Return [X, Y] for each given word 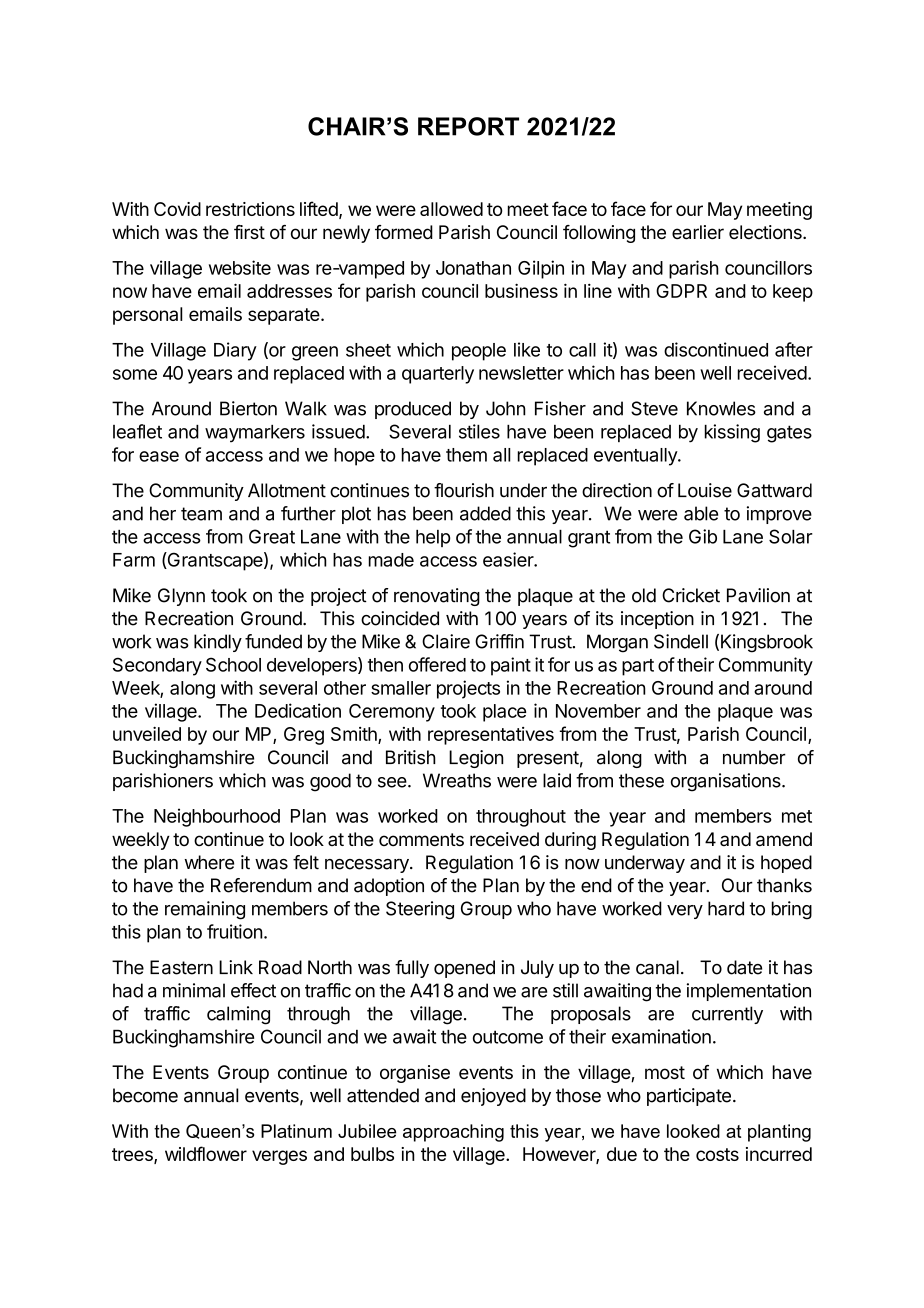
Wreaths [457, 780]
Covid [177, 209]
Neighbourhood [217, 817]
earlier [698, 232]
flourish [464, 490]
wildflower [206, 1153]
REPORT [468, 126]
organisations [727, 782]
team [201, 514]
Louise [705, 490]
